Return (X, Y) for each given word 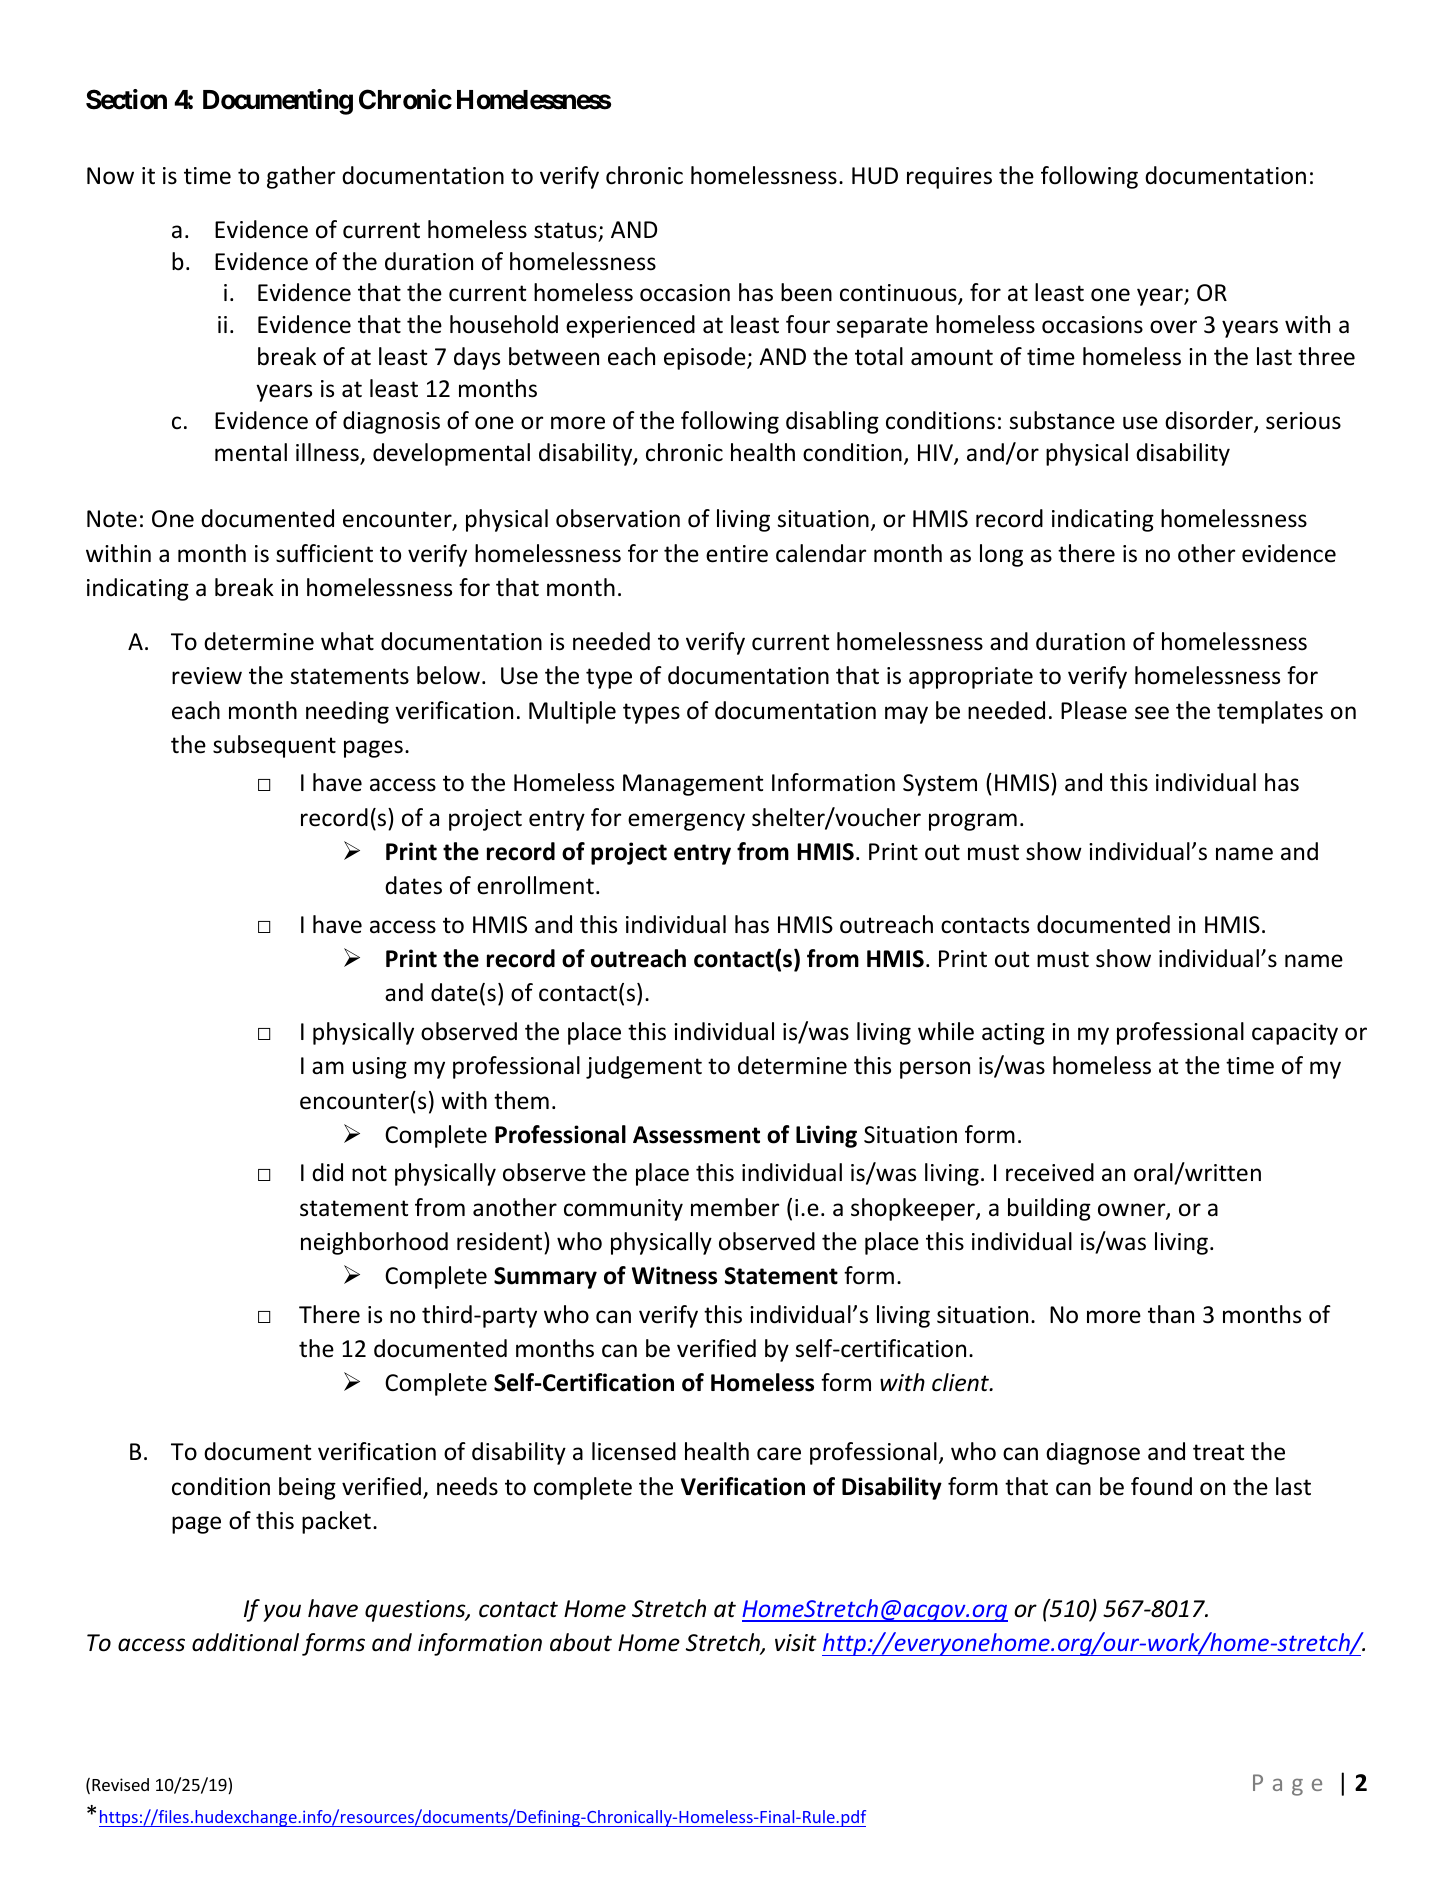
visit (796, 1643)
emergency (686, 822)
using (380, 1068)
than (1171, 1314)
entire (737, 554)
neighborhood (374, 1243)
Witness (674, 1275)
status (565, 230)
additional (245, 1642)
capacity (1295, 1034)
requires (949, 178)
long (1001, 555)
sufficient (324, 553)
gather (301, 177)
